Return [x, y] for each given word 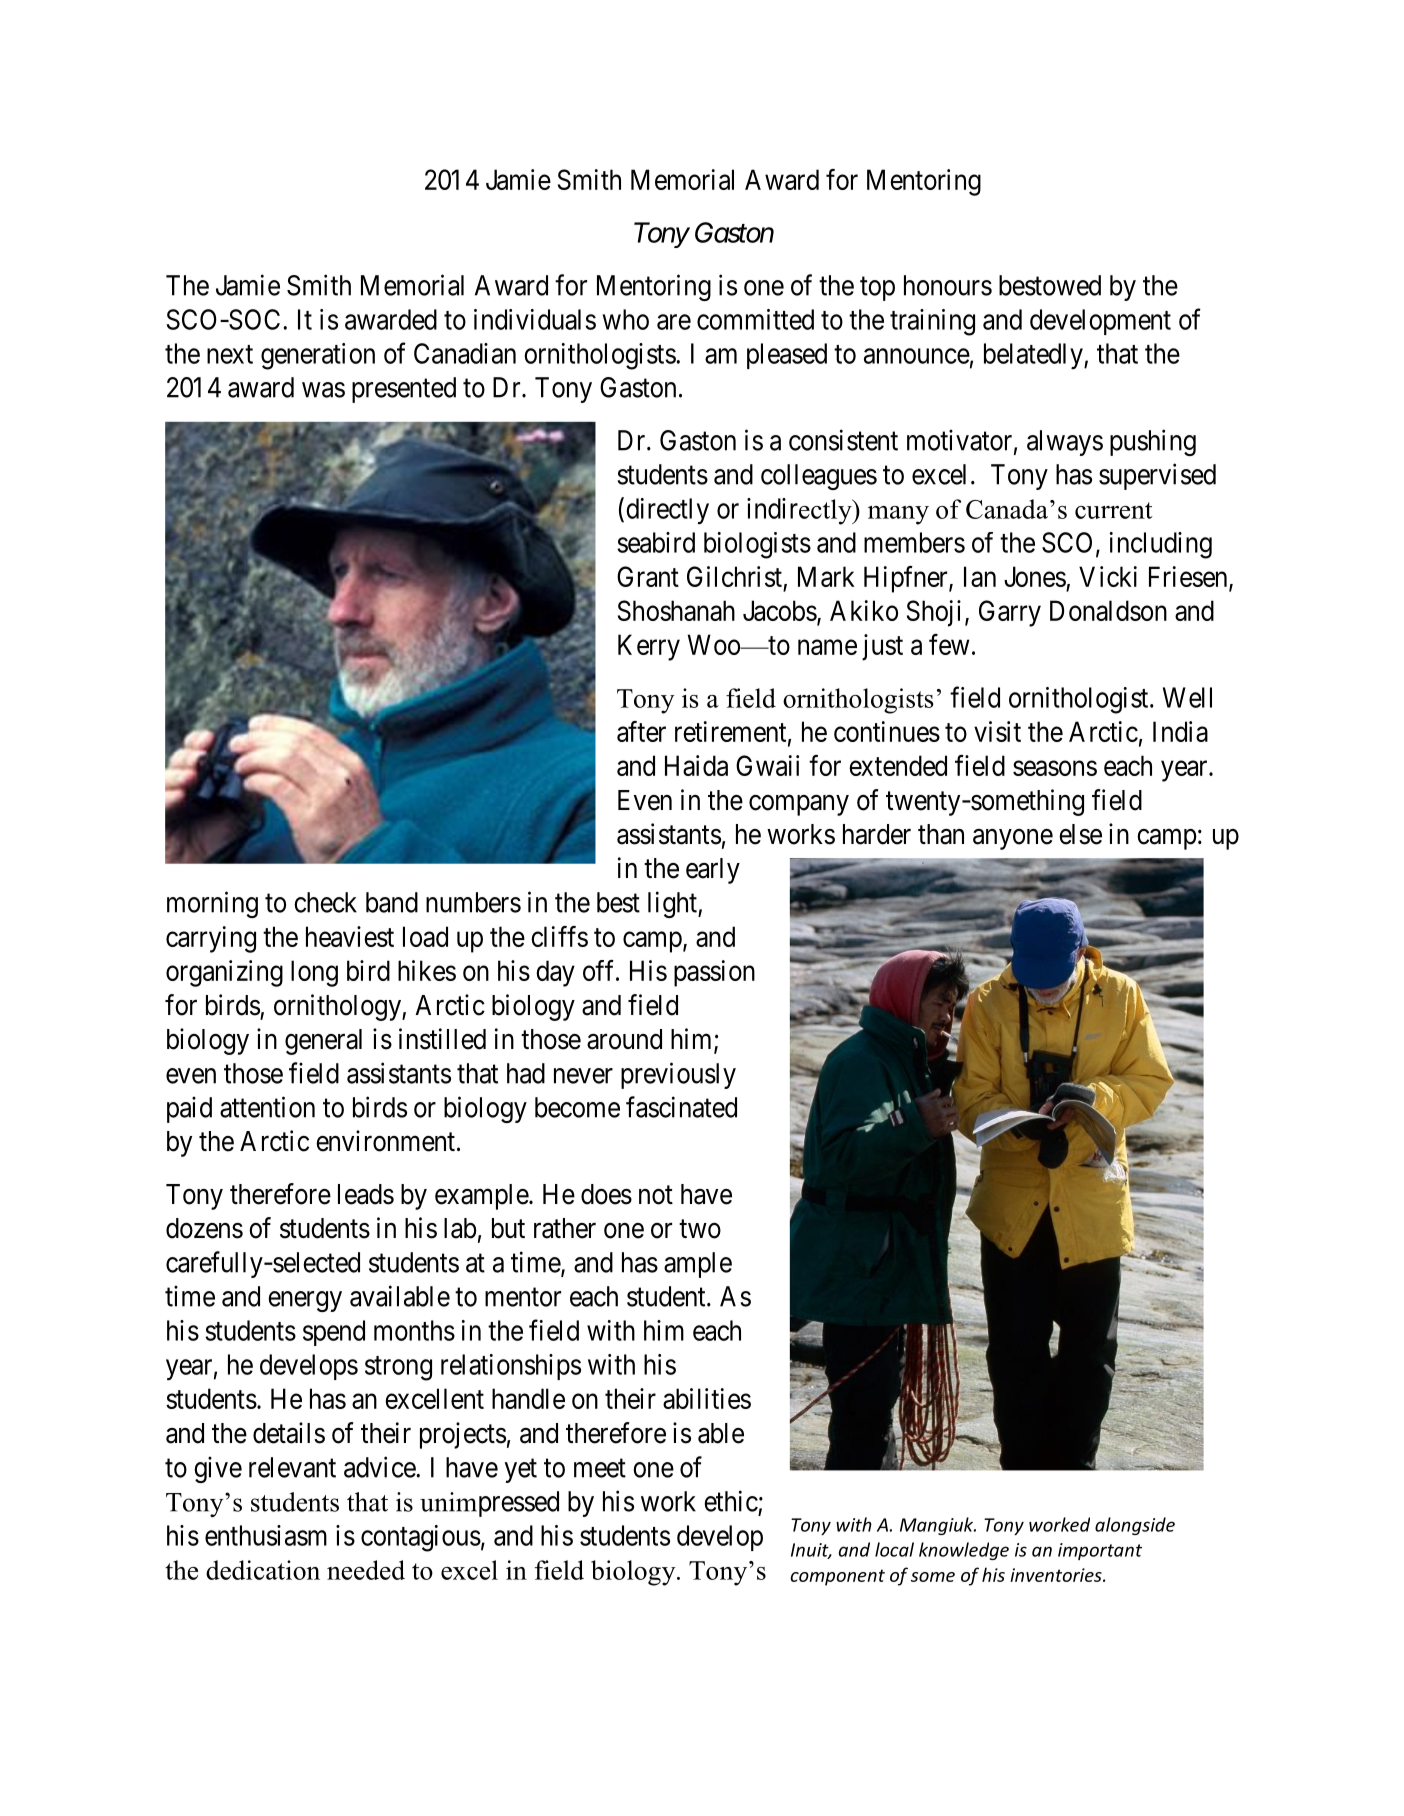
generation [318, 356]
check [325, 902]
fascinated [681, 1107]
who [626, 319]
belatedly [1034, 356]
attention [267, 1107]
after [641, 731]
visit [997, 731]
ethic [731, 1501]
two [700, 1229]
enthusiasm [266, 1535]
